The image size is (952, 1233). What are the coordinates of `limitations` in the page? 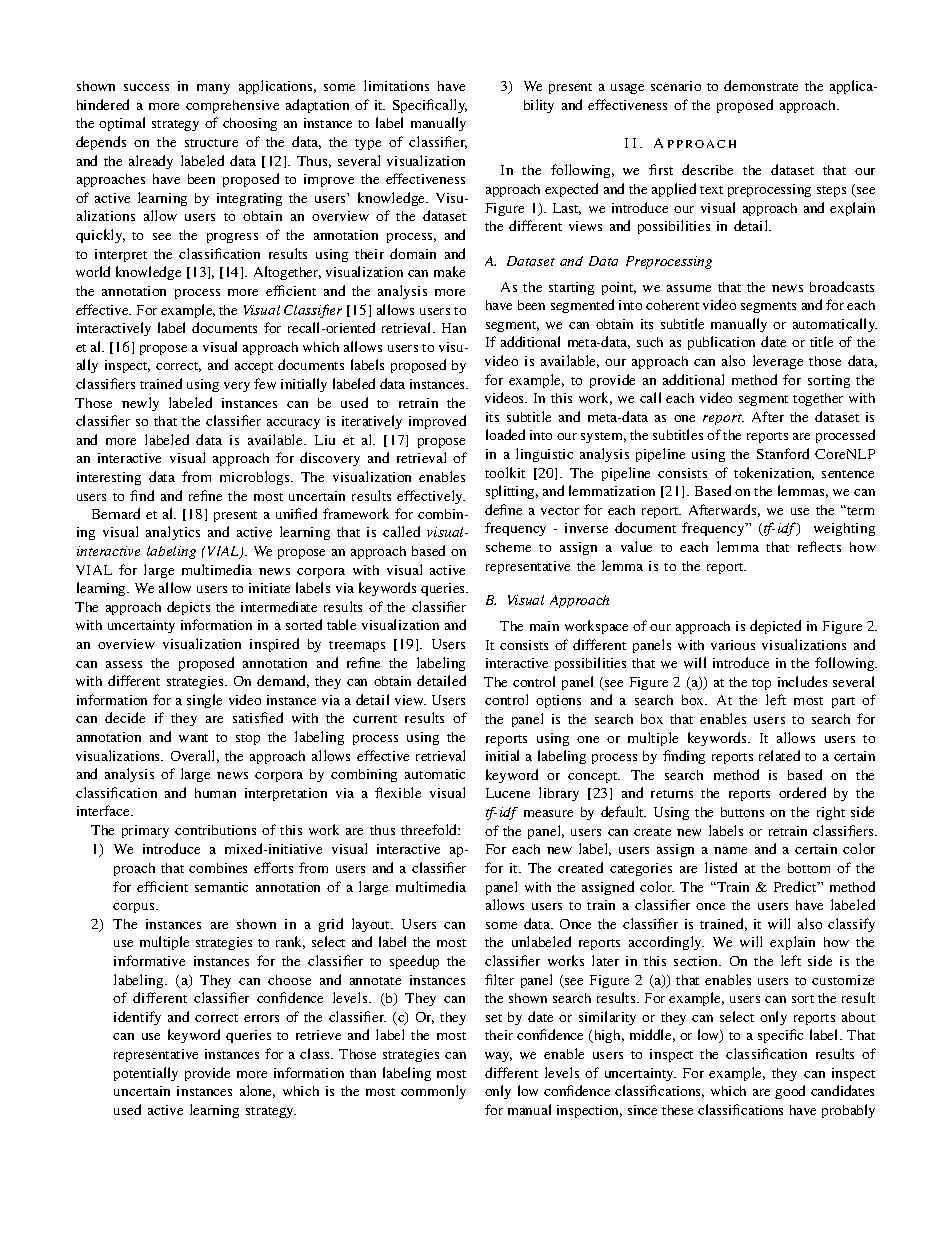 It's located at (396, 85).
